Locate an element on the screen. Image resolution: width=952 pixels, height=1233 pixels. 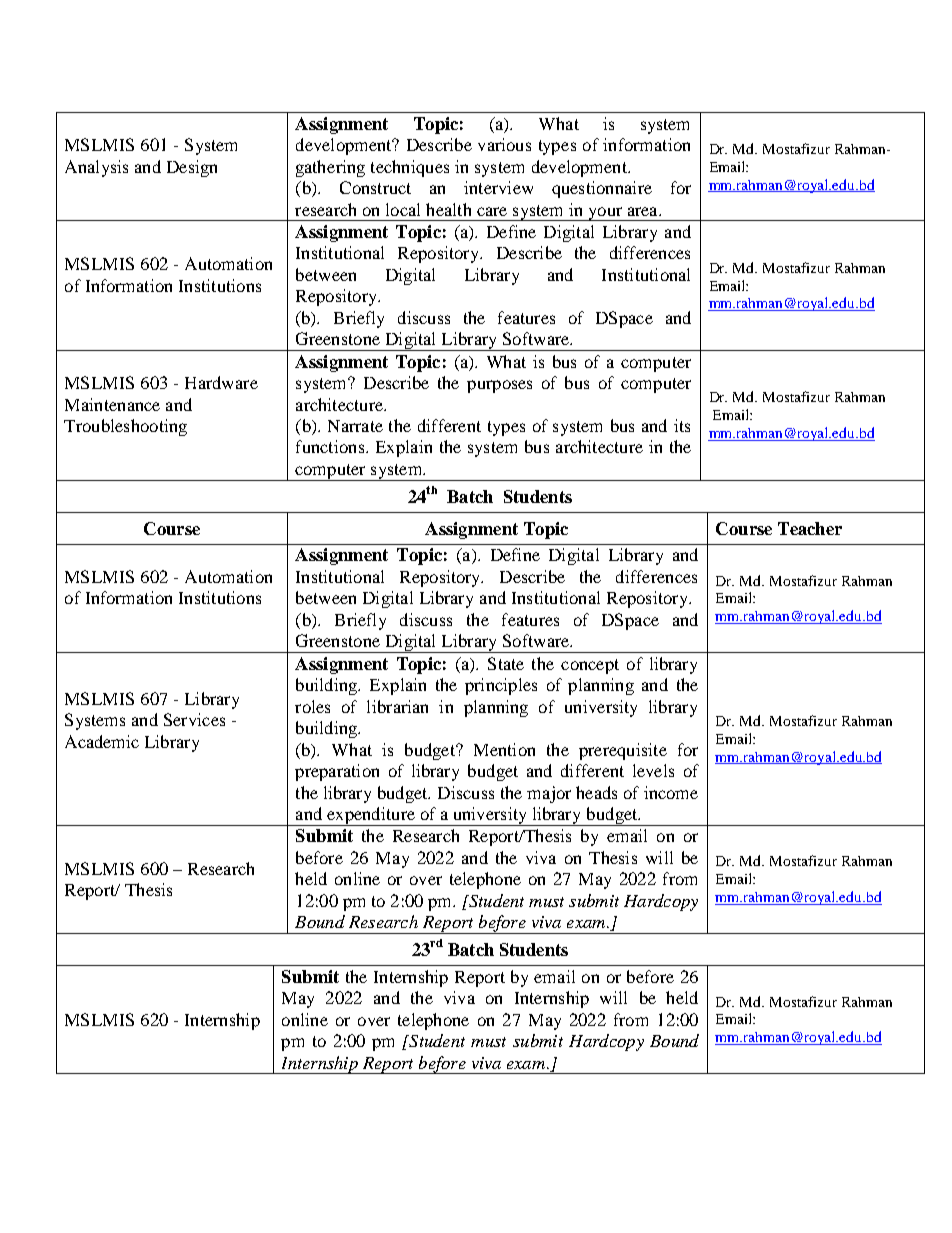
Design is located at coordinates (192, 168).
